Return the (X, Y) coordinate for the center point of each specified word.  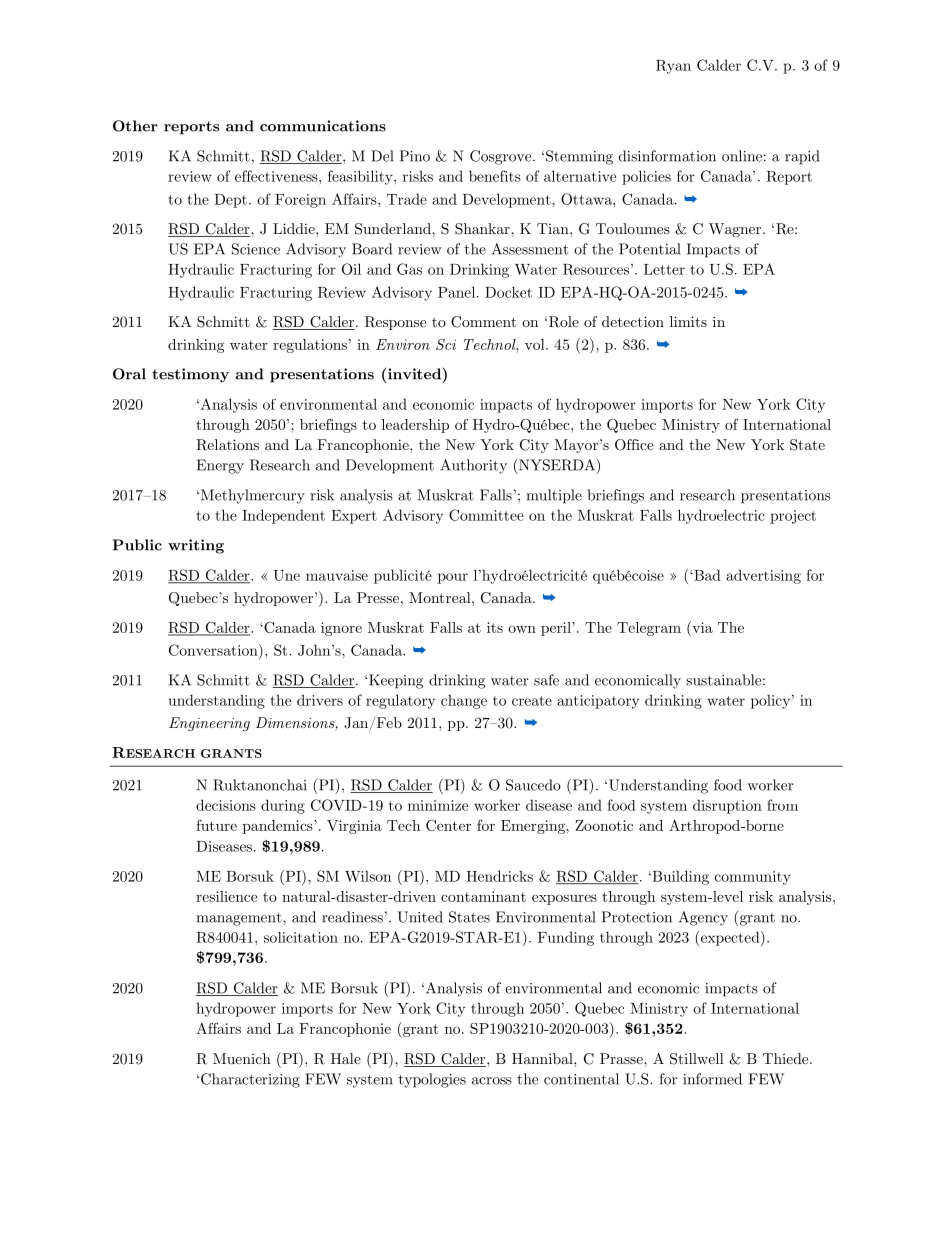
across (492, 1081)
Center (448, 825)
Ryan (673, 67)
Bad (706, 575)
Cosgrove (502, 157)
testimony (190, 375)
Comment (483, 322)
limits (688, 321)
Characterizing (250, 1080)
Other (135, 126)
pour (453, 578)
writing (196, 546)
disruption (727, 806)
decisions (226, 805)
